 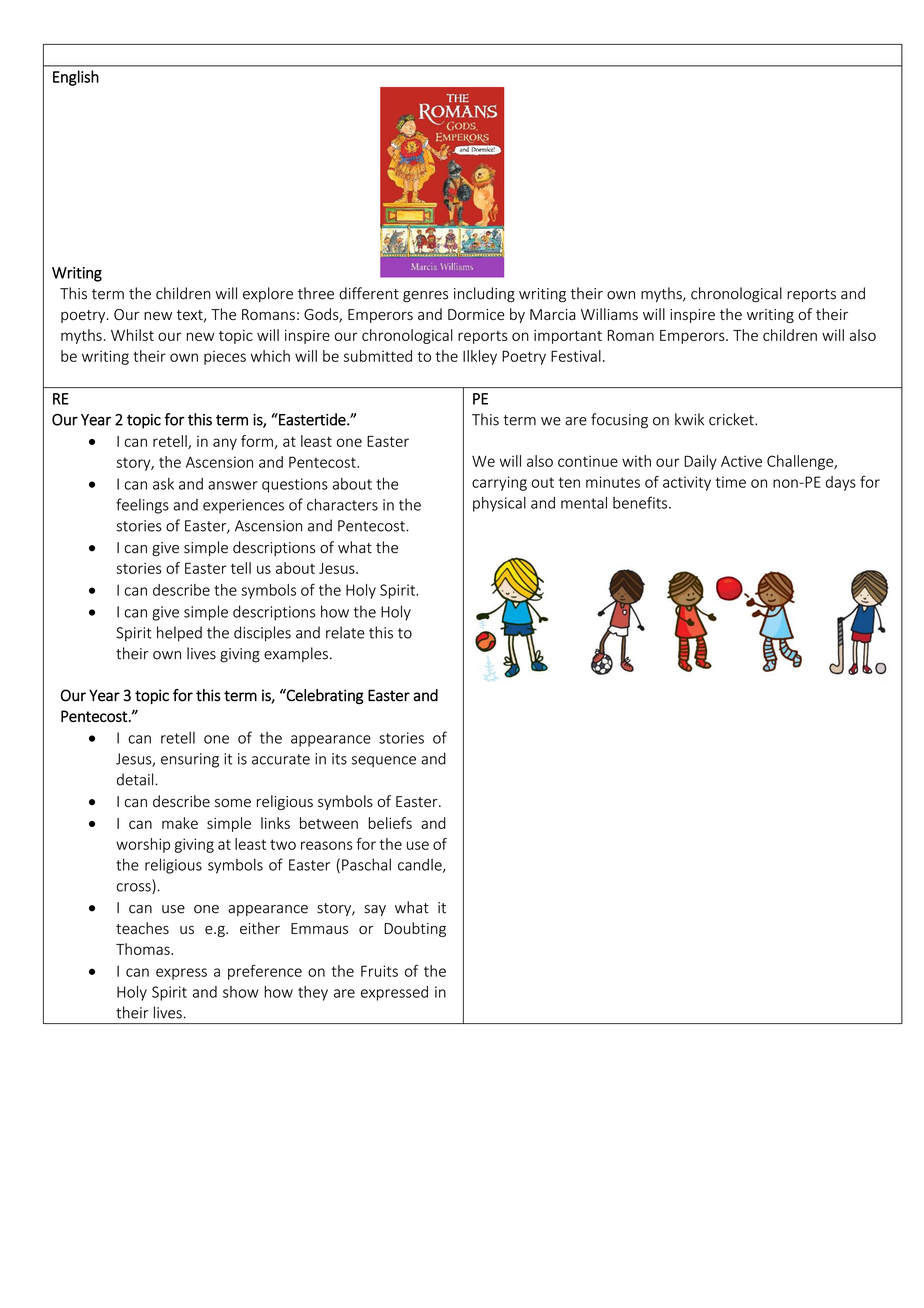 What do you see at coordinates (76, 78) in the page?
I see `English` at bounding box center [76, 78].
